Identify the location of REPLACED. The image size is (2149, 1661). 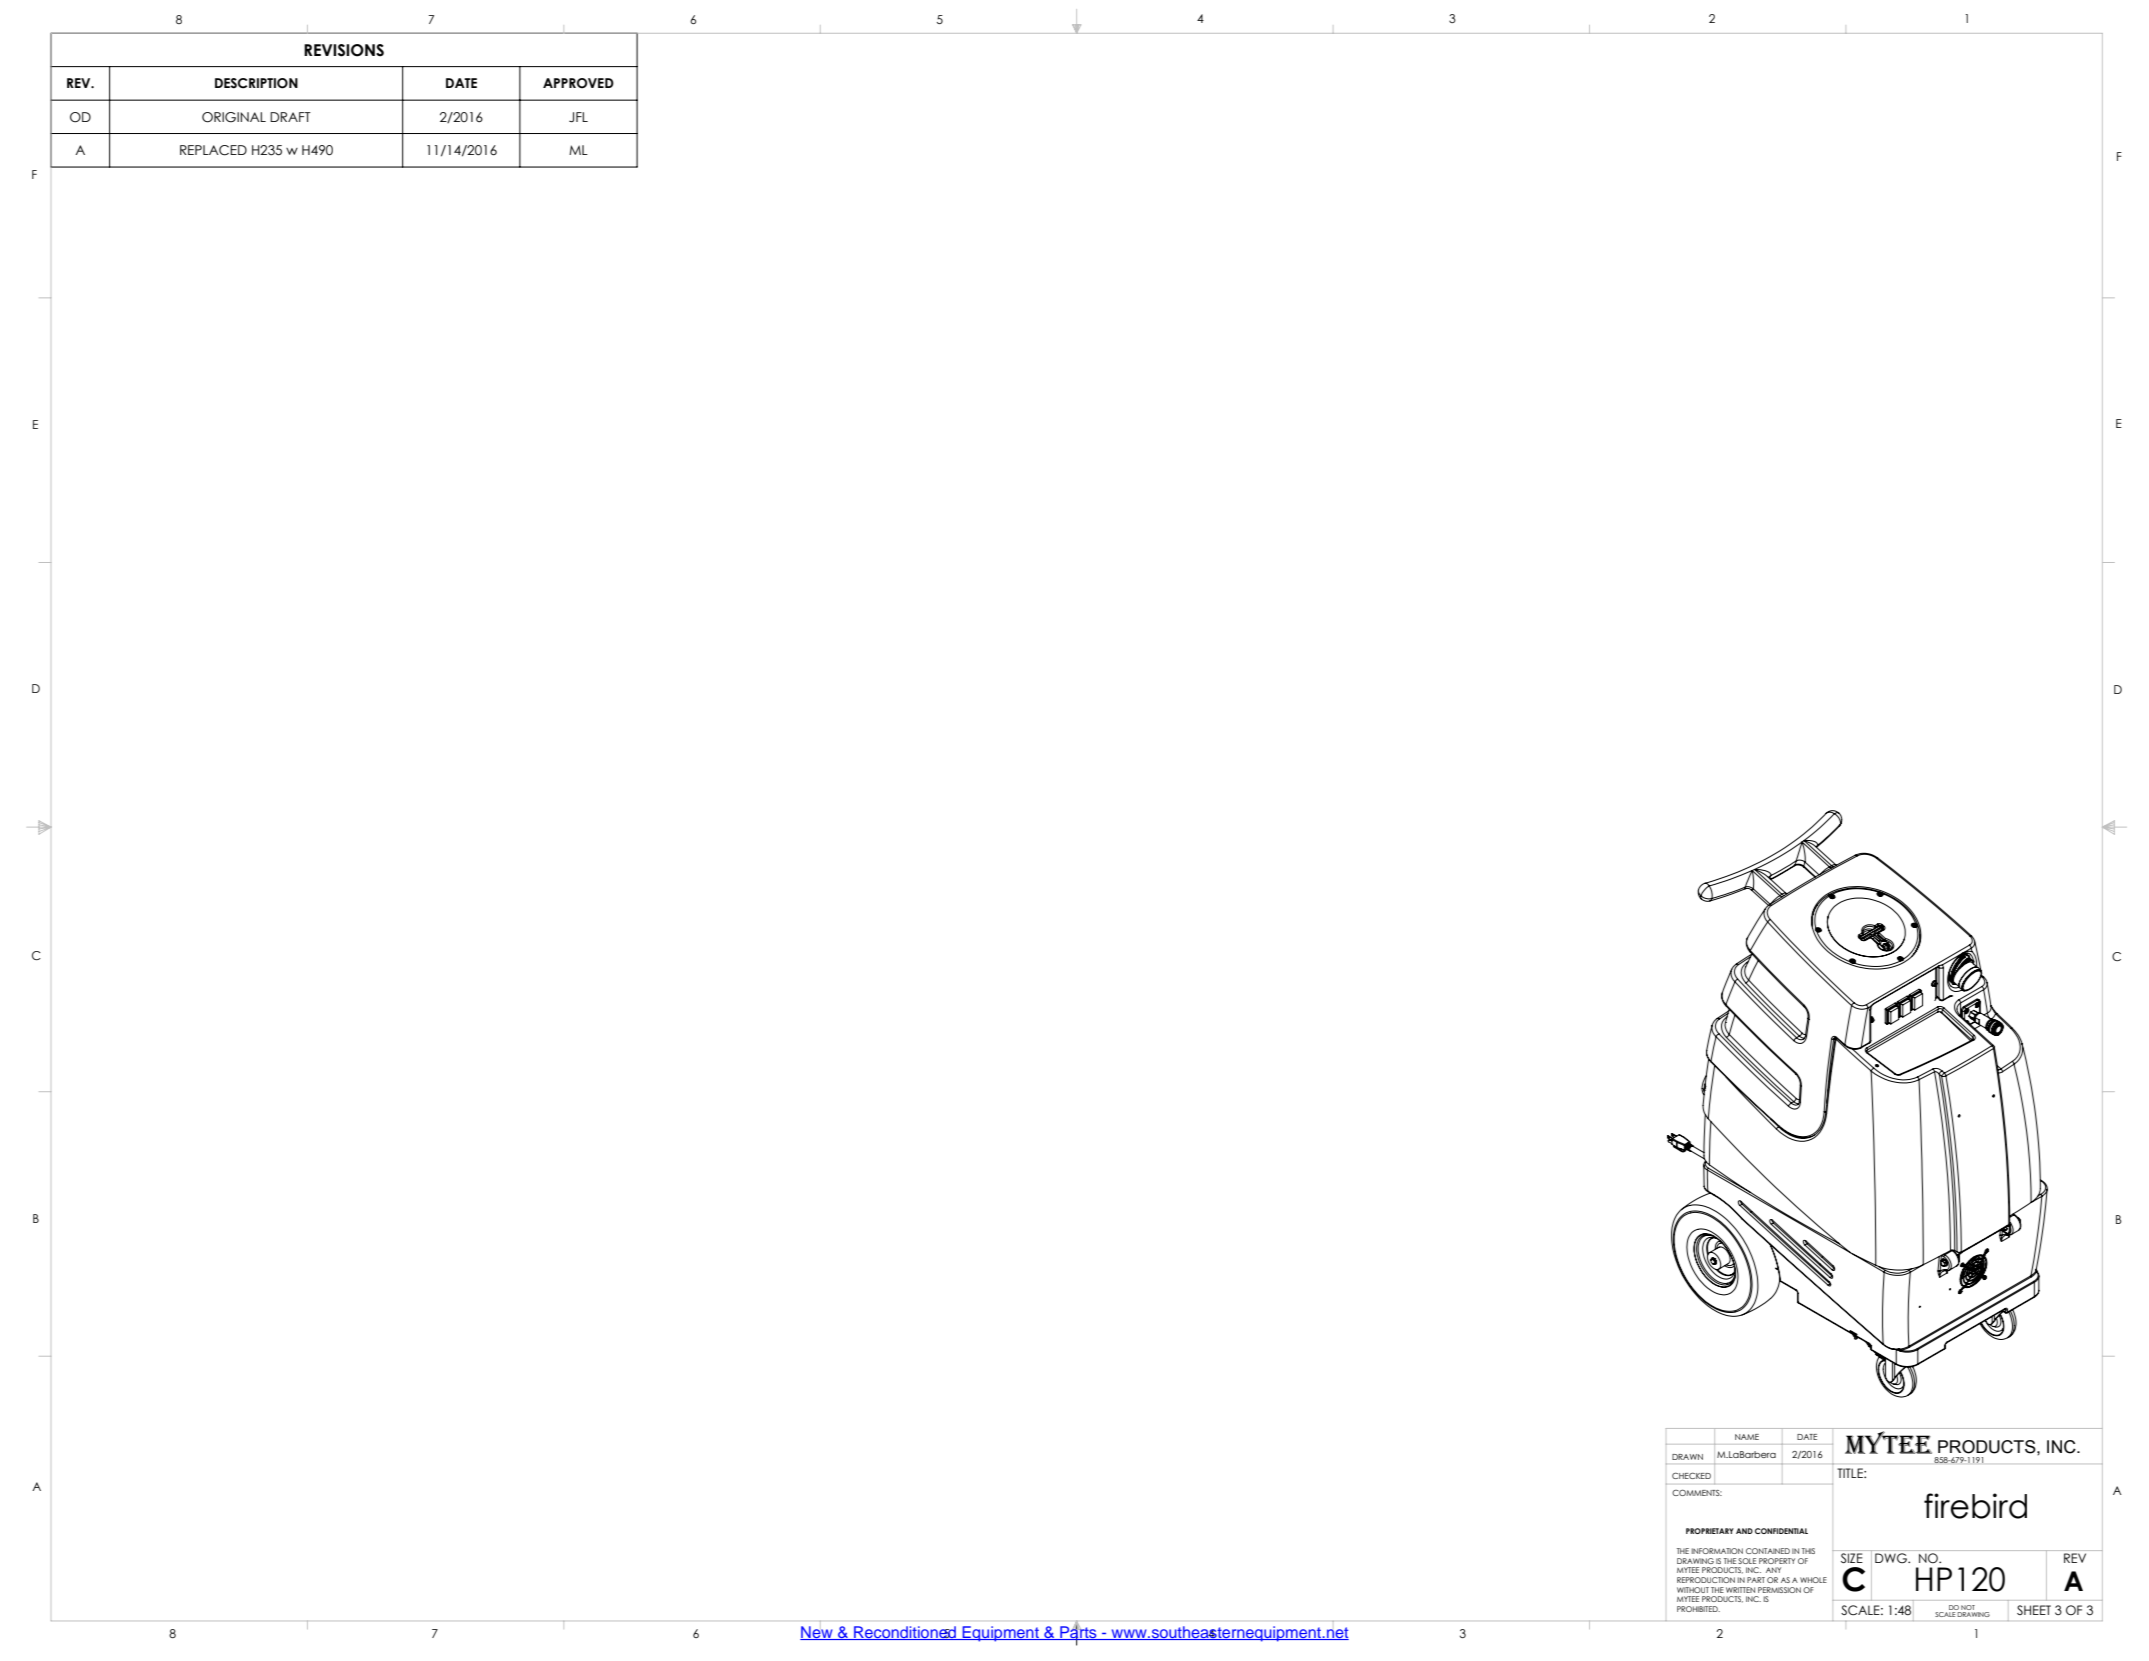
(213, 150).
